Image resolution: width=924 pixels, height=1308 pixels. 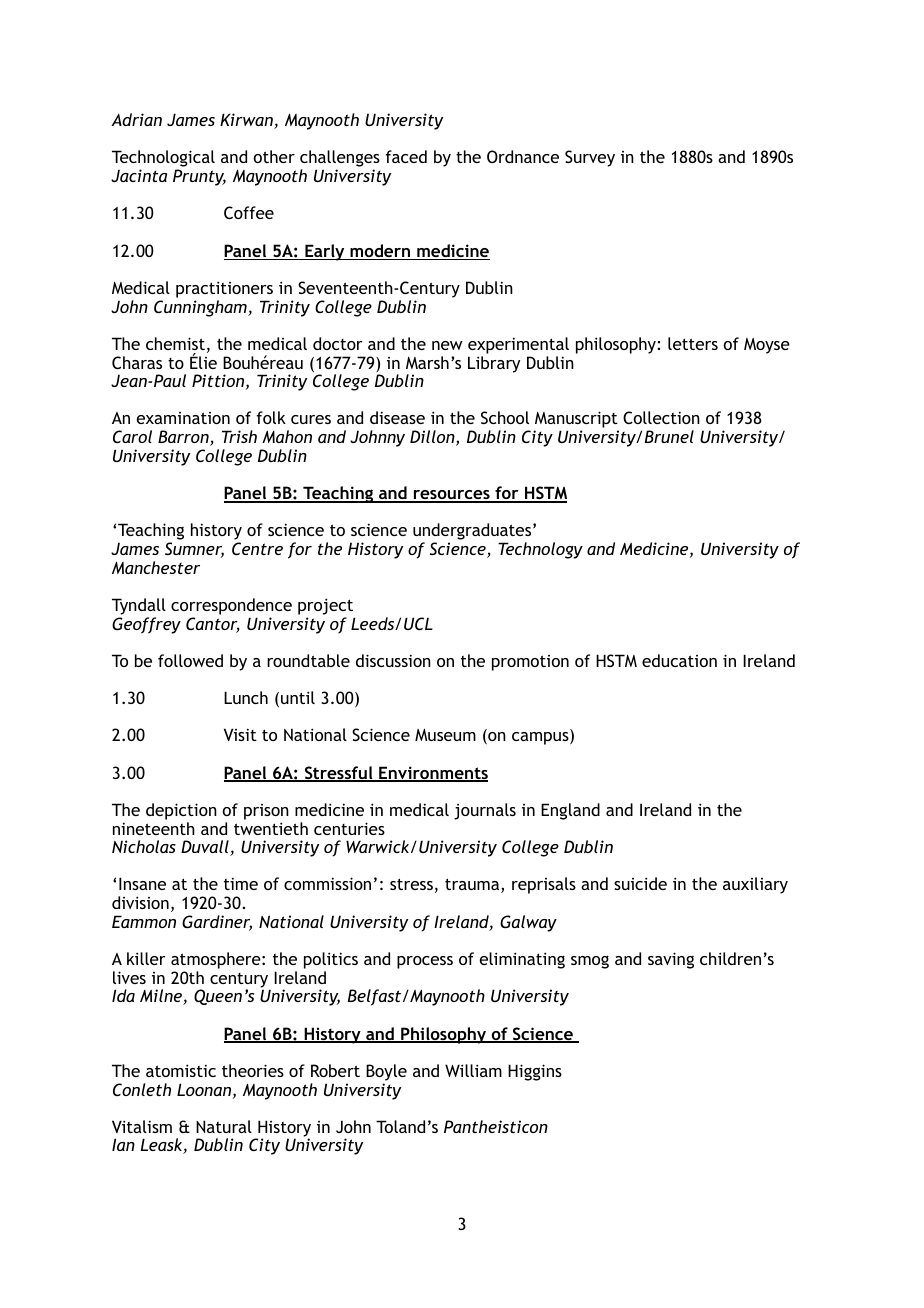 What do you see at coordinates (183, 418) in the page?
I see `examination` at bounding box center [183, 418].
